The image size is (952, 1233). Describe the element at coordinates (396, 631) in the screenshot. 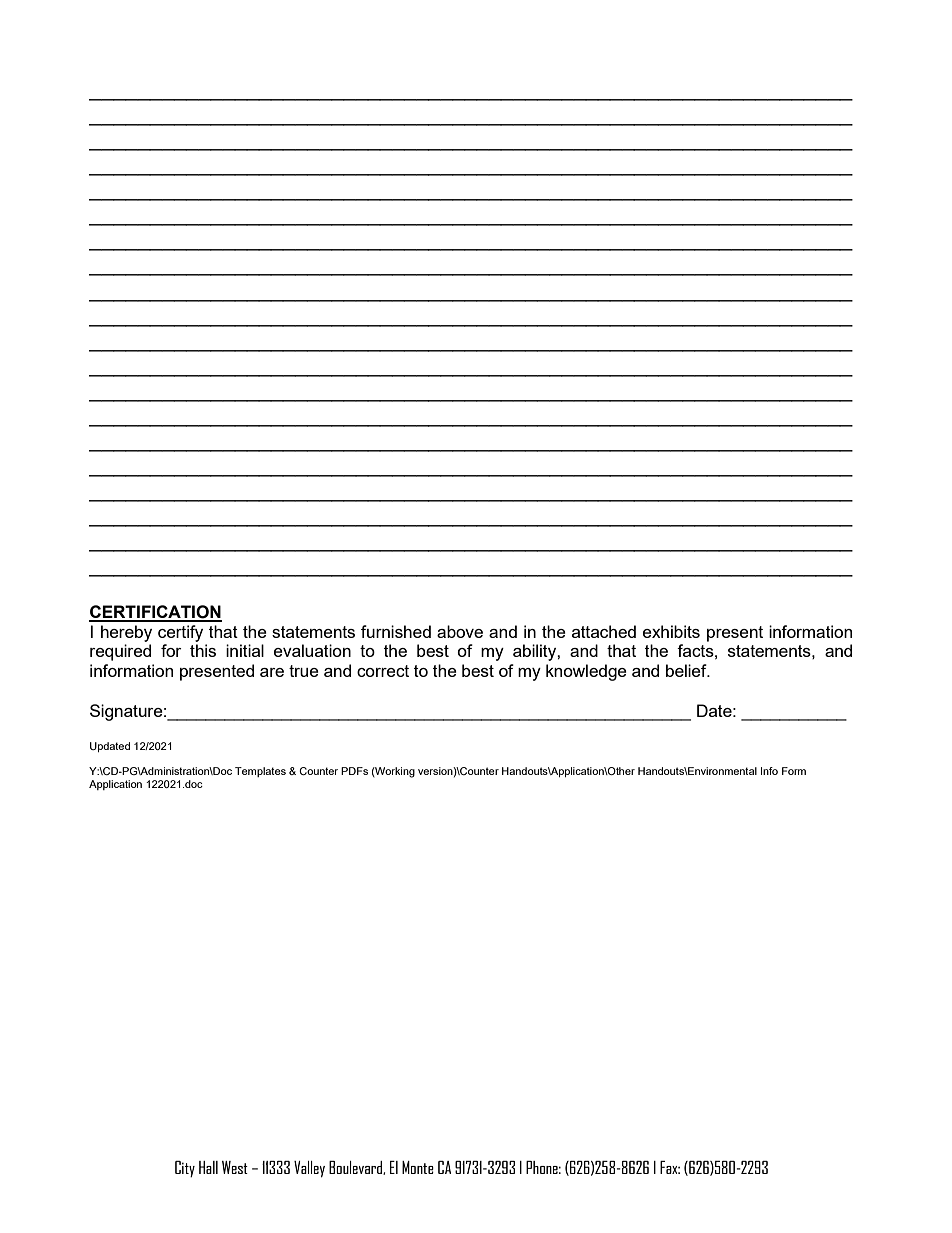

I see `furnished` at that location.
